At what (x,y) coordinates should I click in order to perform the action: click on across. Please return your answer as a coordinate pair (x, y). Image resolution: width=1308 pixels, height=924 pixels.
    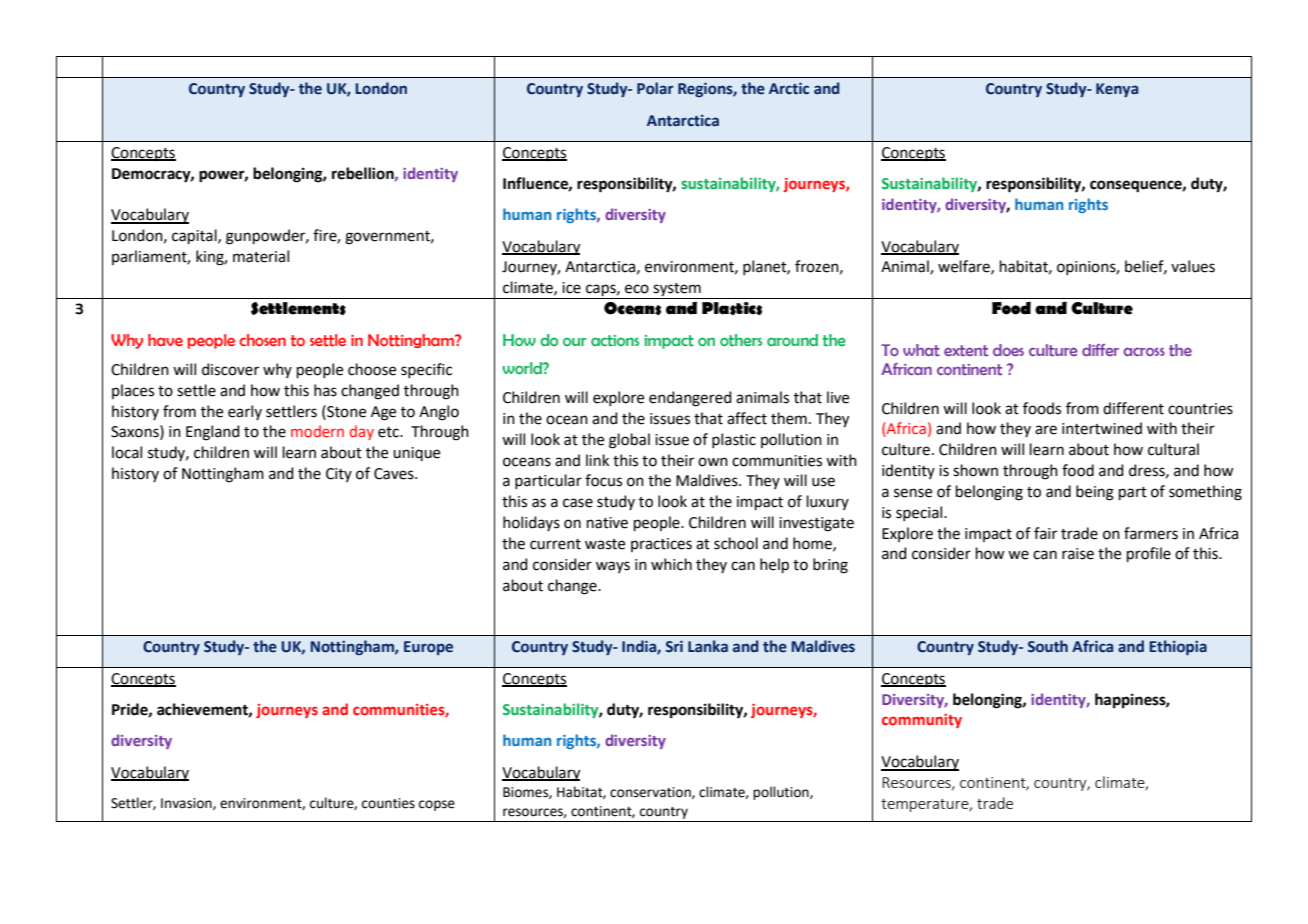
    Looking at the image, I should click on (1144, 352).
